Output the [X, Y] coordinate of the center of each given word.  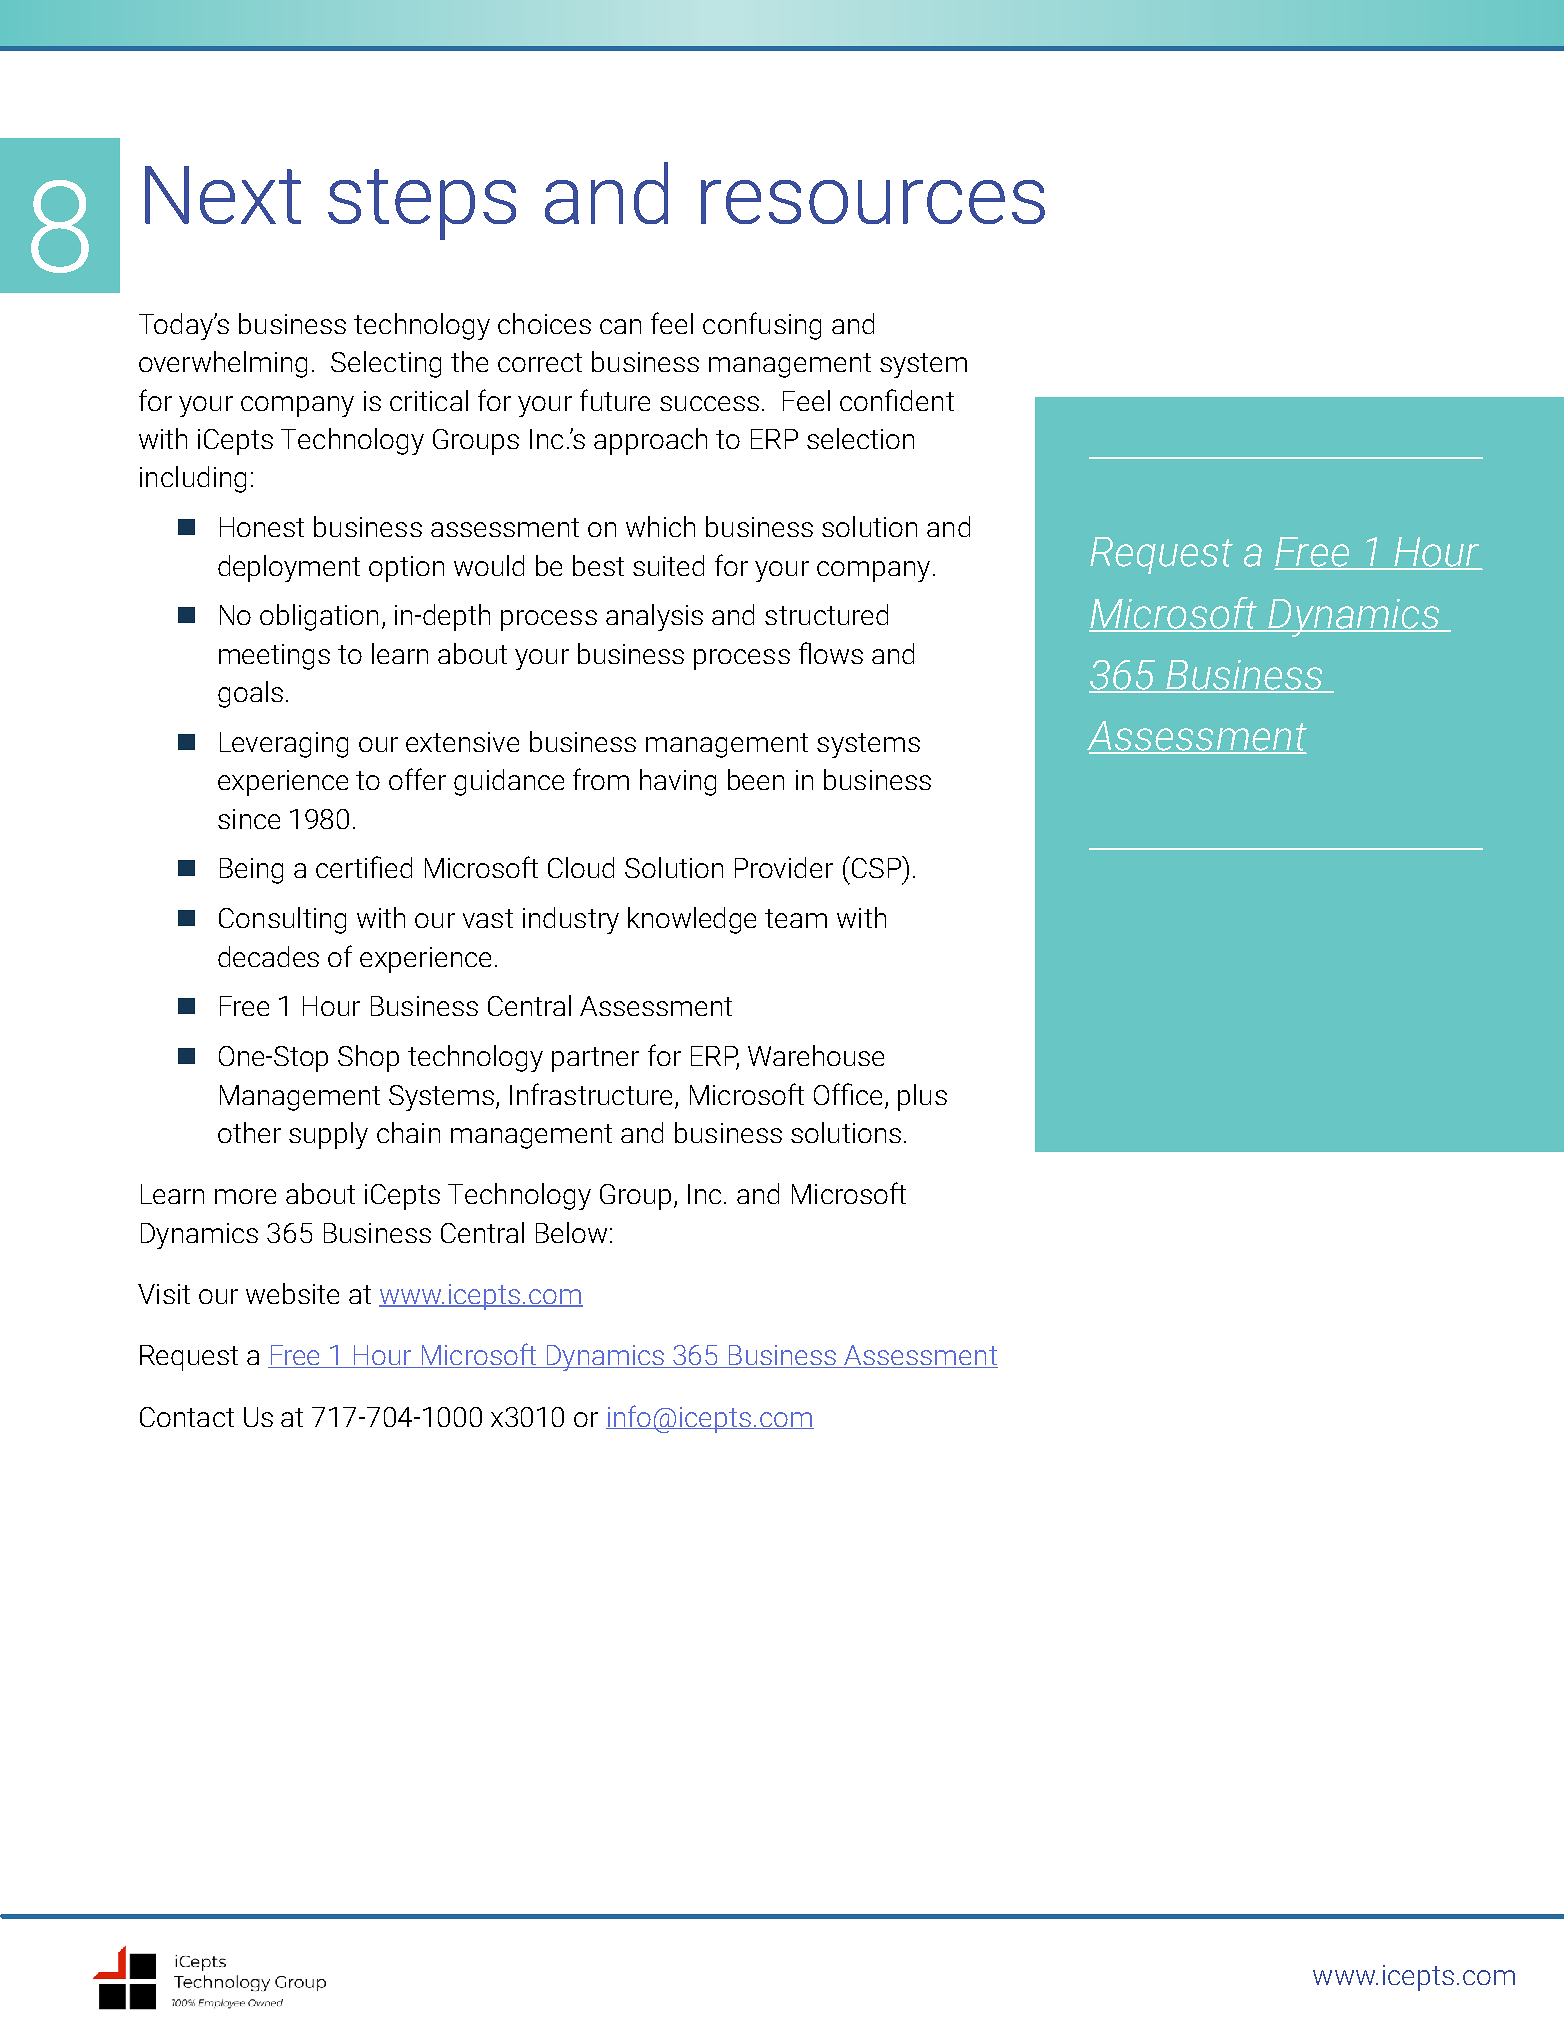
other [249, 1132]
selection [860, 438]
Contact [187, 1417]
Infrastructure [591, 1094]
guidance [509, 782]
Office [848, 1094]
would [489, 565]
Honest [262, 527]
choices [544, 323]
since [249, 819]
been [756, 779]
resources [873, 202]
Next [223, 195]
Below [571, 1232]
